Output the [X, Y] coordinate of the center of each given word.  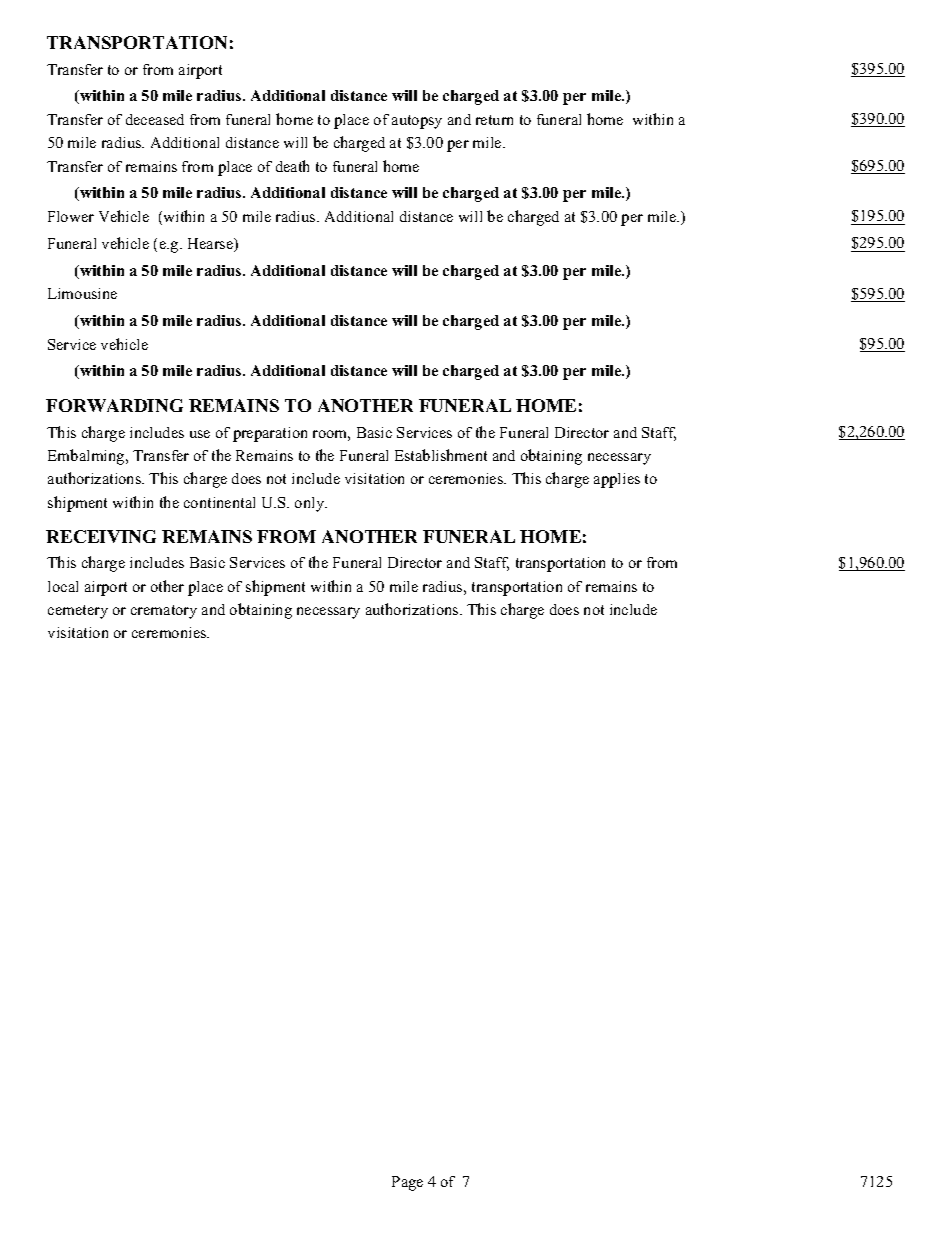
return [494, 120]
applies [617, 480]
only [311, 504]
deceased [155, 119]
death [292, 166]
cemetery [78, 612]
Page [407, 1183]
